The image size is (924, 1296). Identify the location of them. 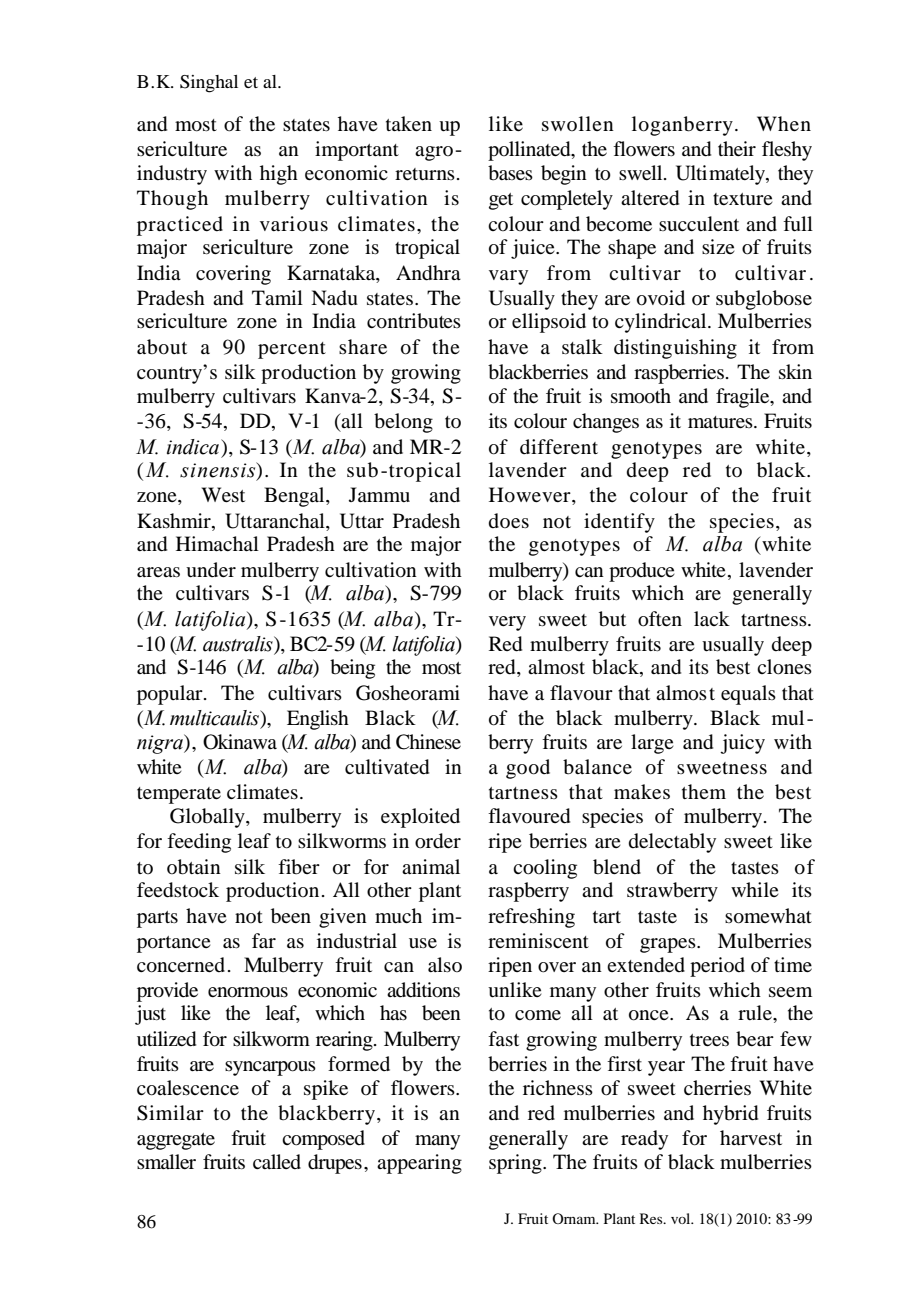
(704, 791).
